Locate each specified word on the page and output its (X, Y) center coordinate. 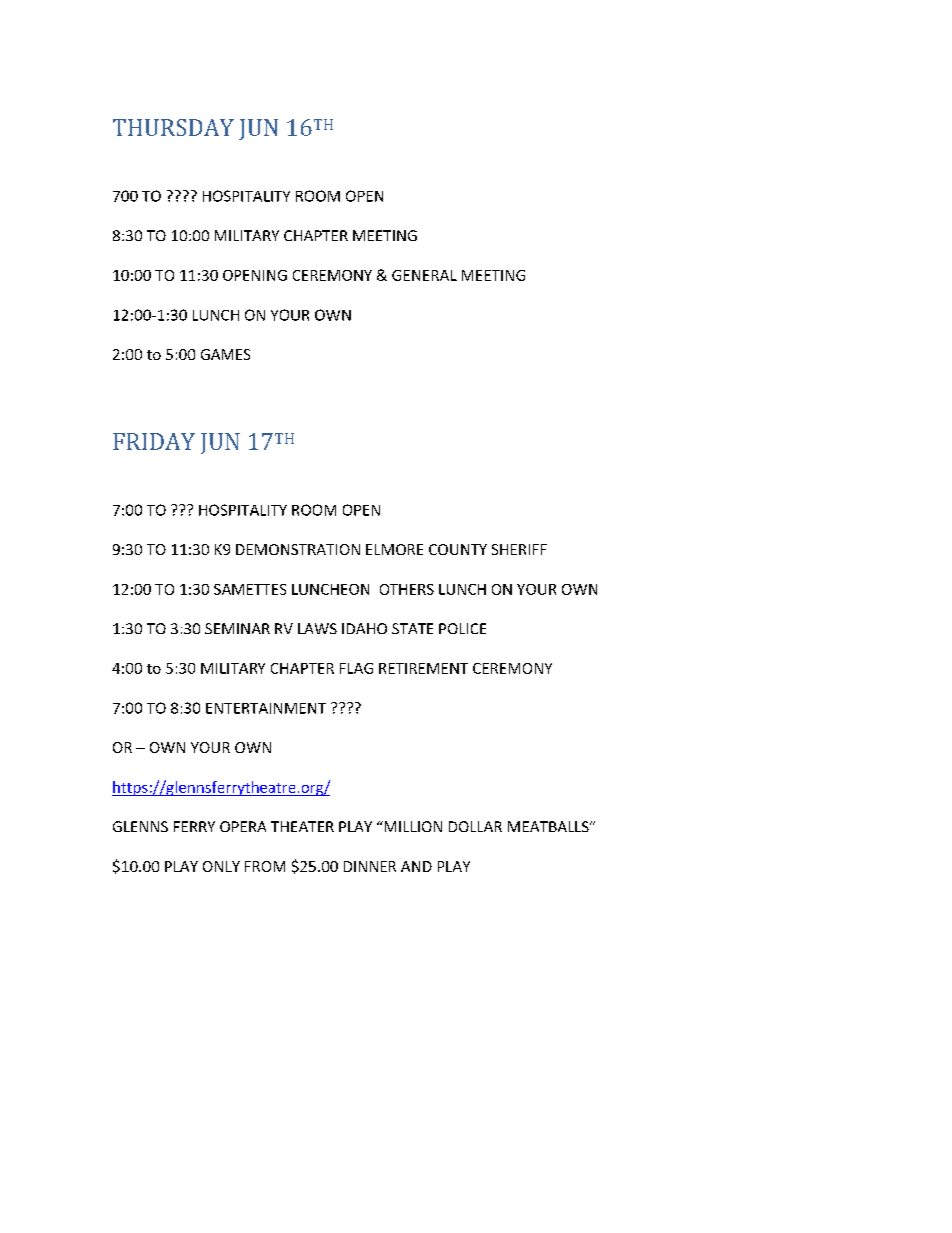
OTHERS (407, 589)
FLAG (356, 668)
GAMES (225, 354)
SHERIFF (519, 549)
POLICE (462, 628)
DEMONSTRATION (298, 549)
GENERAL (424, 275)
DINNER (370, 866)
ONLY (221, 866)
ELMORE (394, 549)
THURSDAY (173, 127)
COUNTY (458, 549)
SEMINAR (237, 628)
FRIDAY (154, 441)
